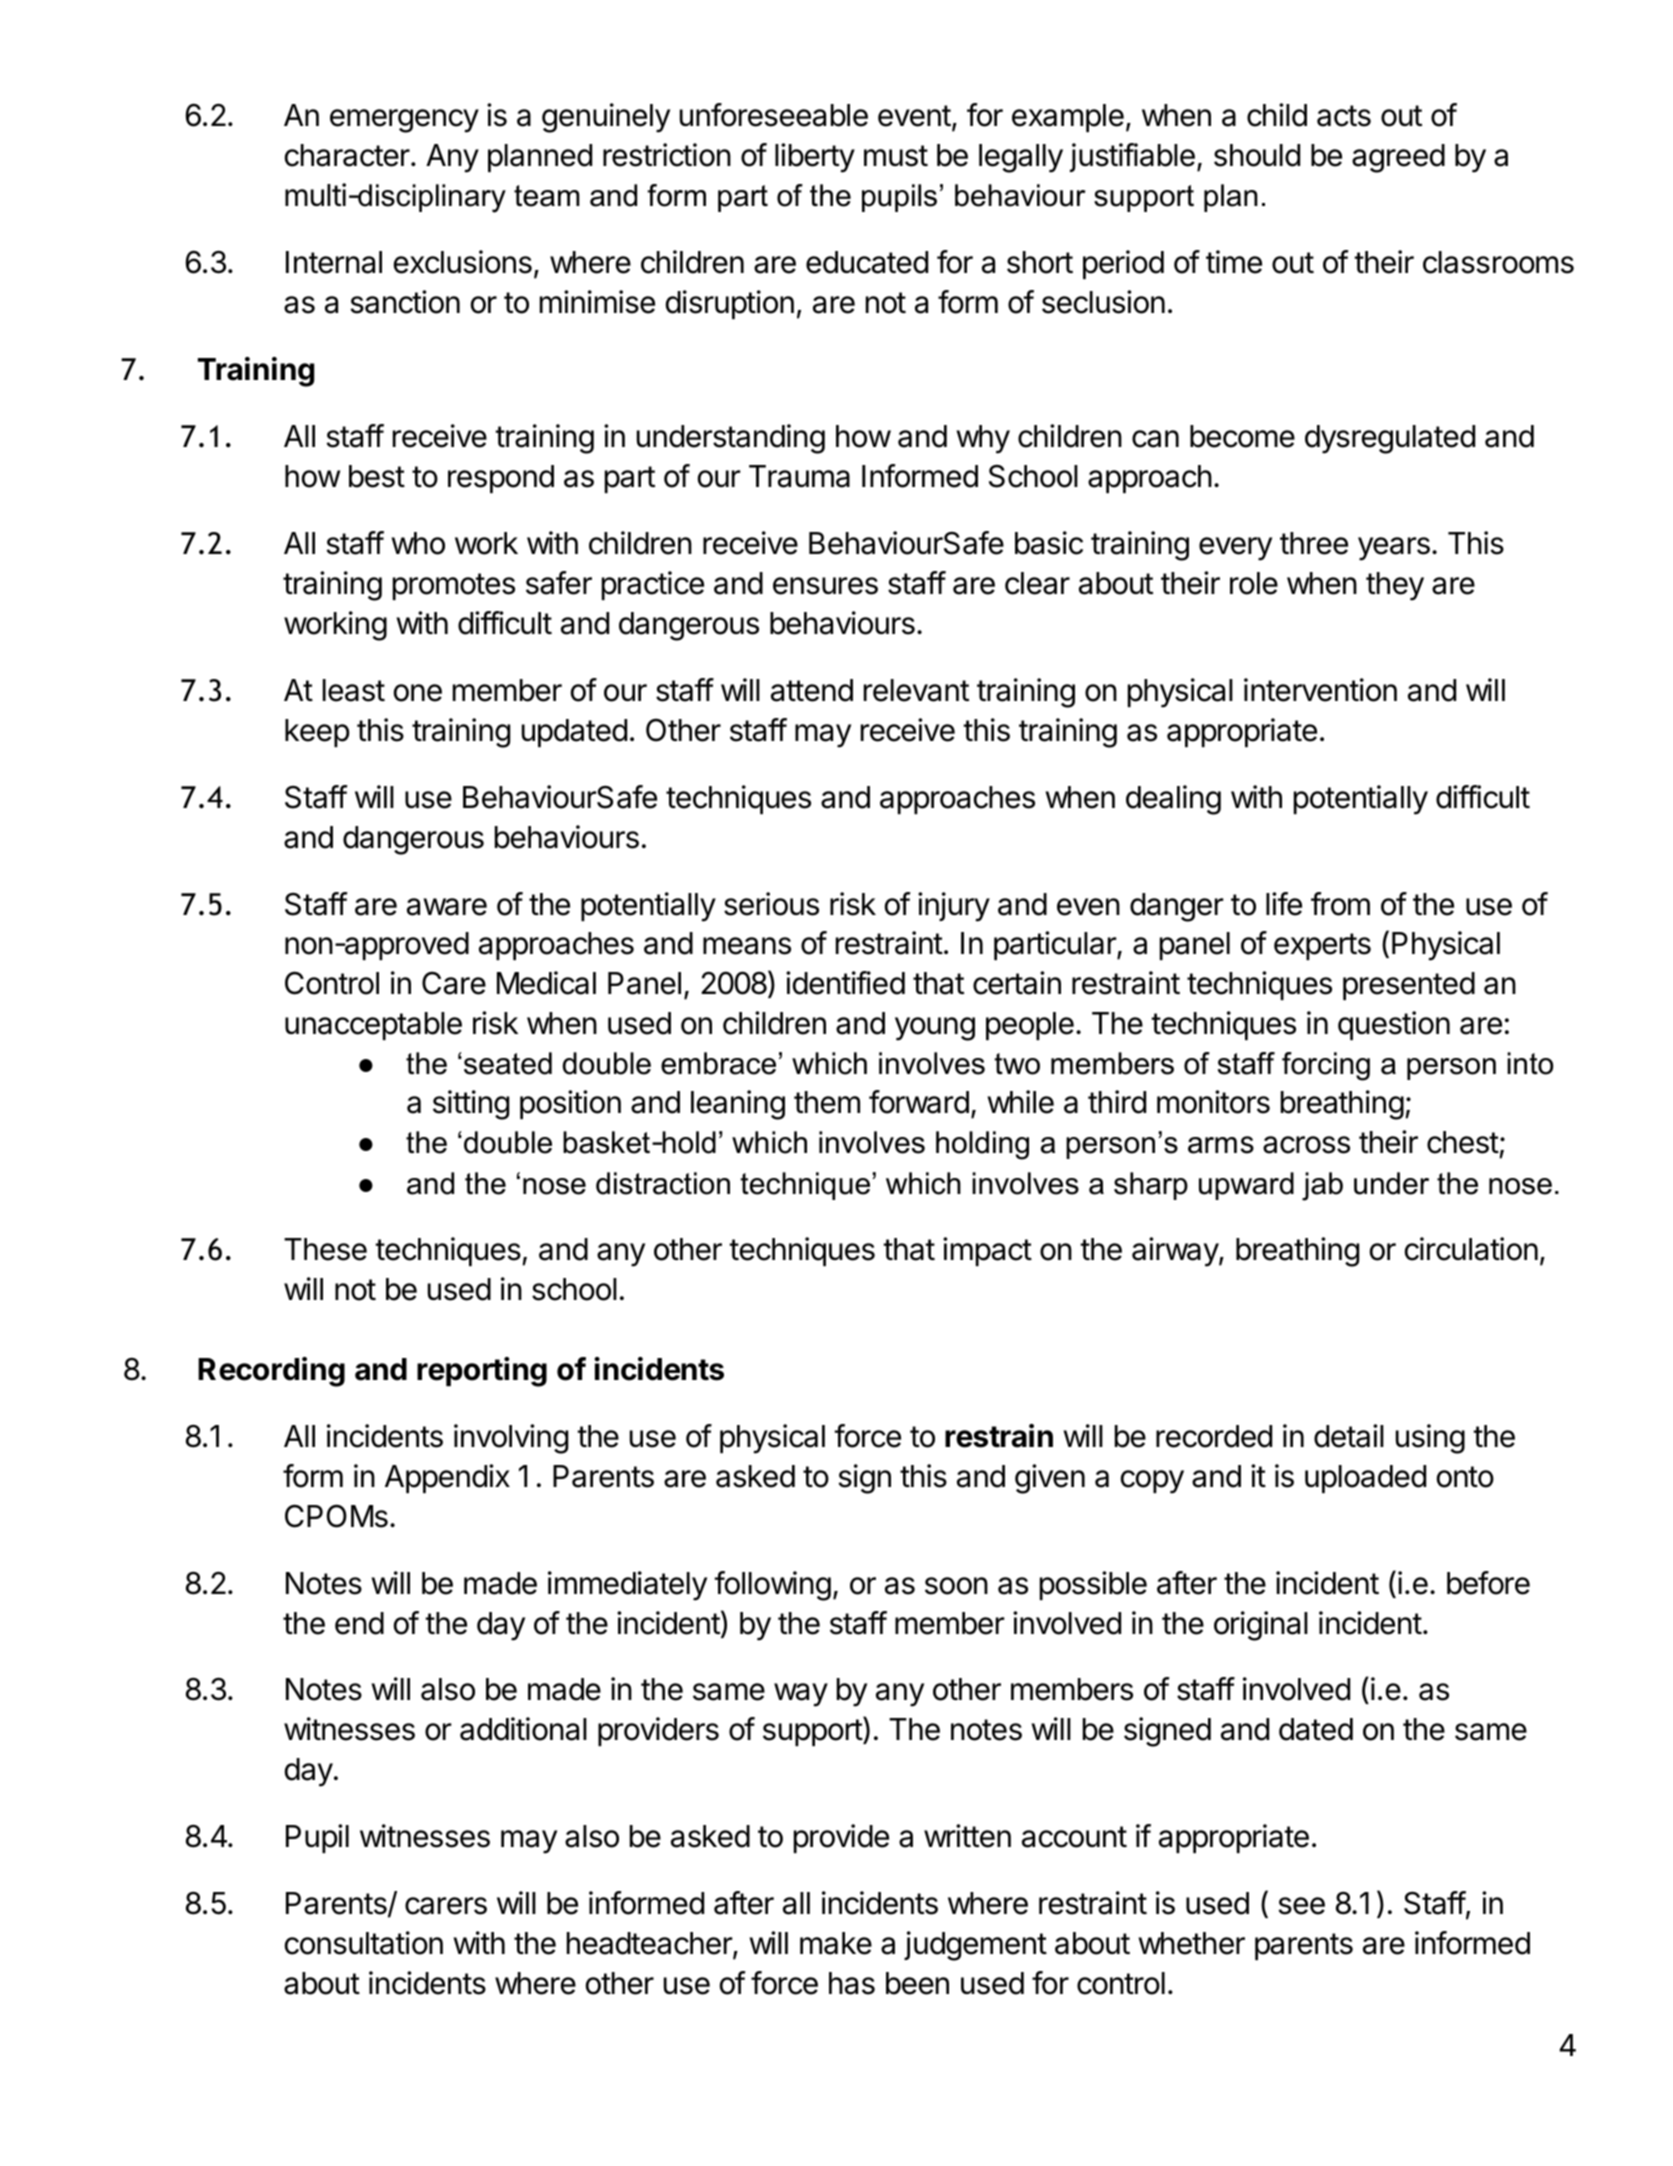 The height and width of the screenshot is (2166, 1673). Describe the element at coordinates (1398, 158) in the screenshot. I see `agreed` at that location.
